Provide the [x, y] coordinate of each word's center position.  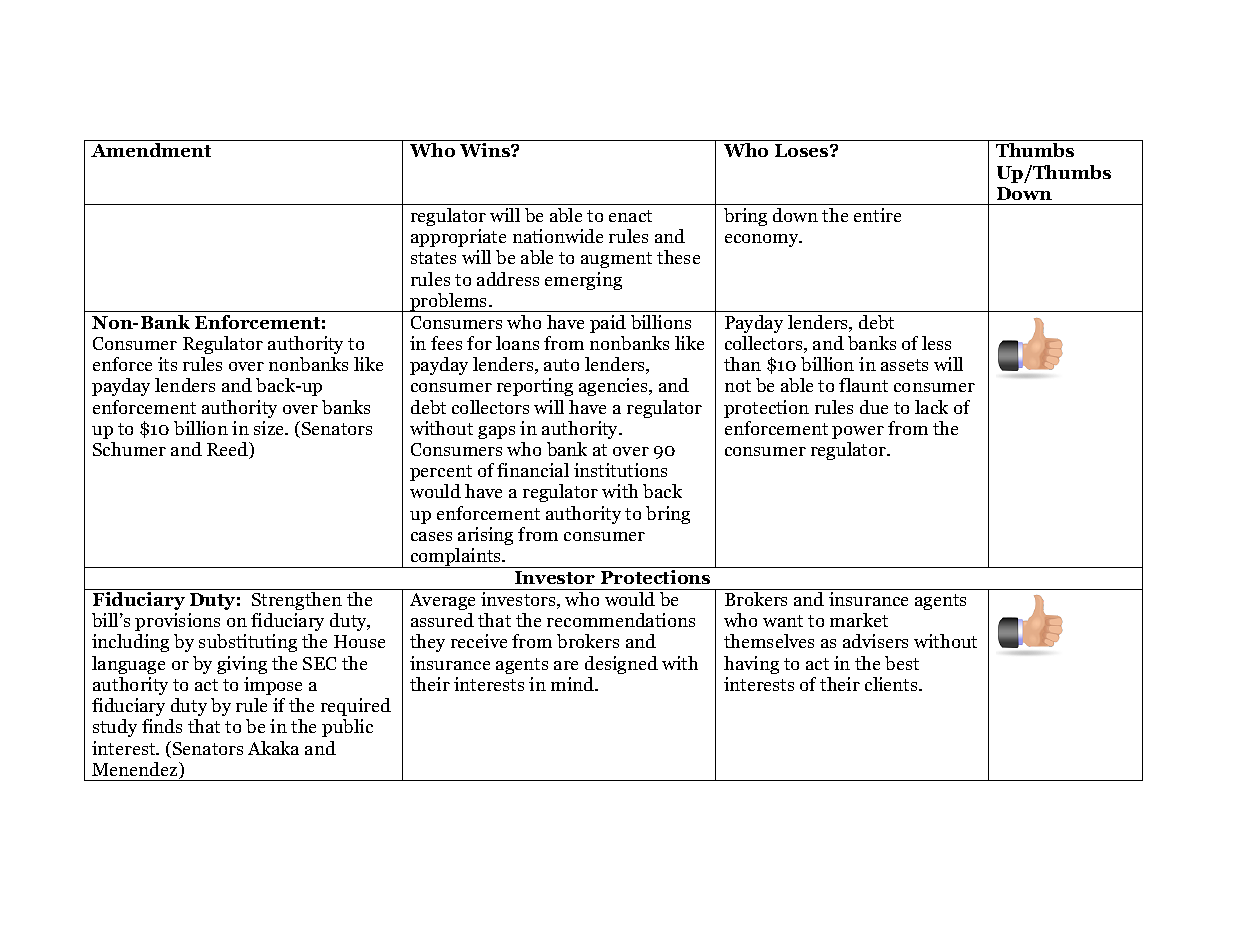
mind [574, 684]
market [859, 620]
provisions [177, 622]
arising [485, 536]
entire [877, 215]
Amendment [151, 150]
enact [630, 216]
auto [561, 365]
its [167, 364]
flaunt [863, 385]
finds [162, 726]
